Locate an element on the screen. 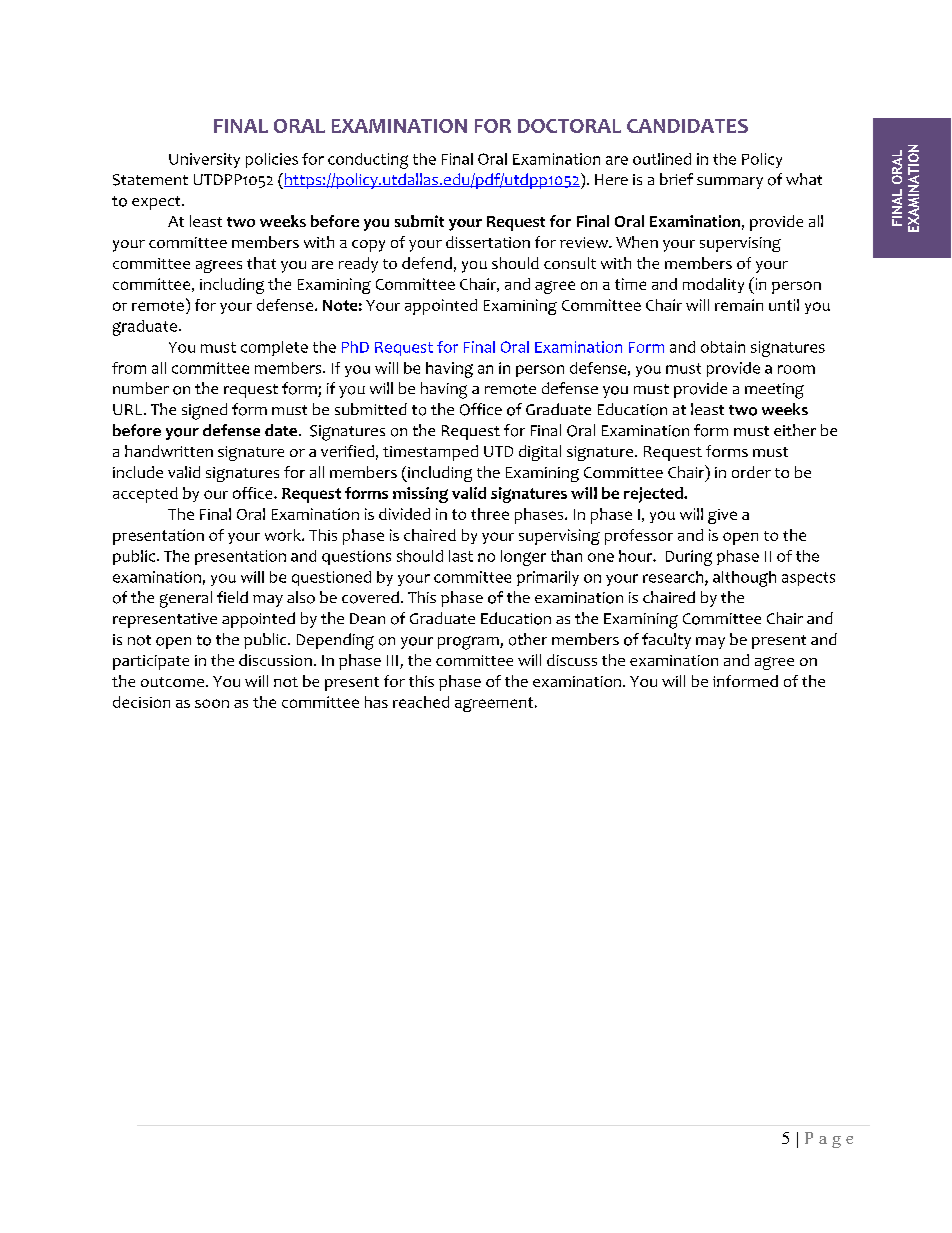 The width and height of the screenshot is (952, 1233). either is located at coordinates (795, 430).
